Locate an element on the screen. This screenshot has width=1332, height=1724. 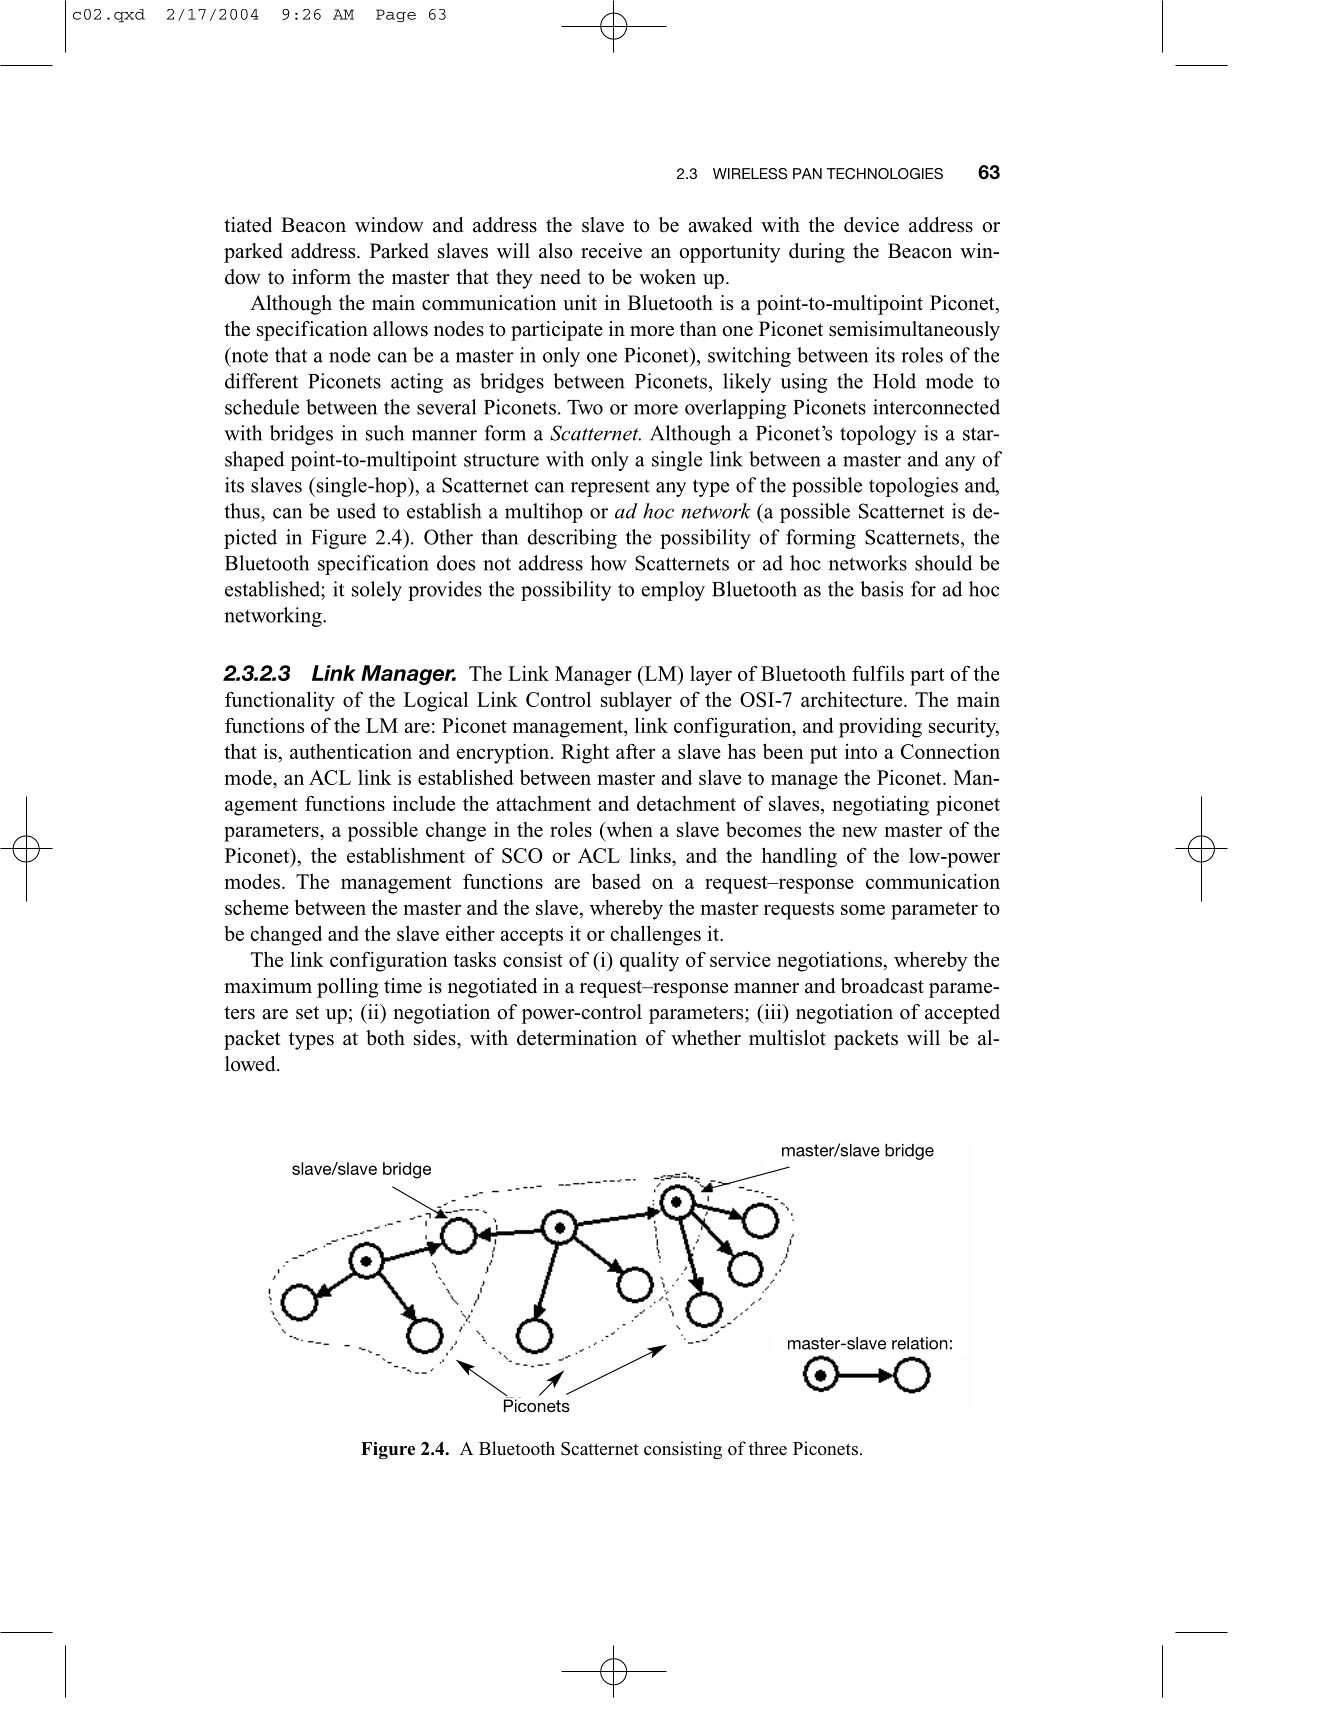
solely is located at coordinates (377, 591).
